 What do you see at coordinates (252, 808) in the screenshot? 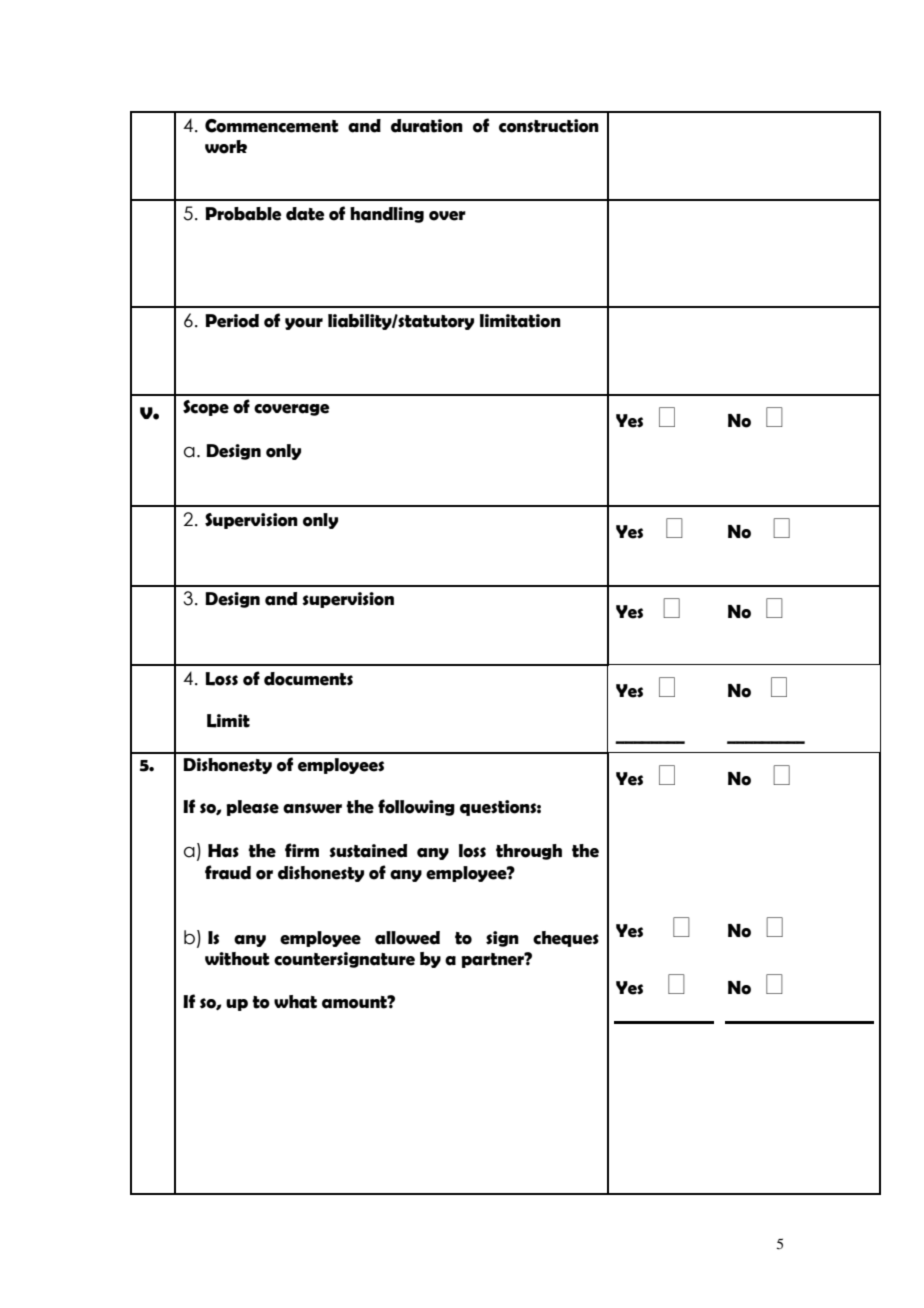
I see `please` at bounding box center [252, 808].
